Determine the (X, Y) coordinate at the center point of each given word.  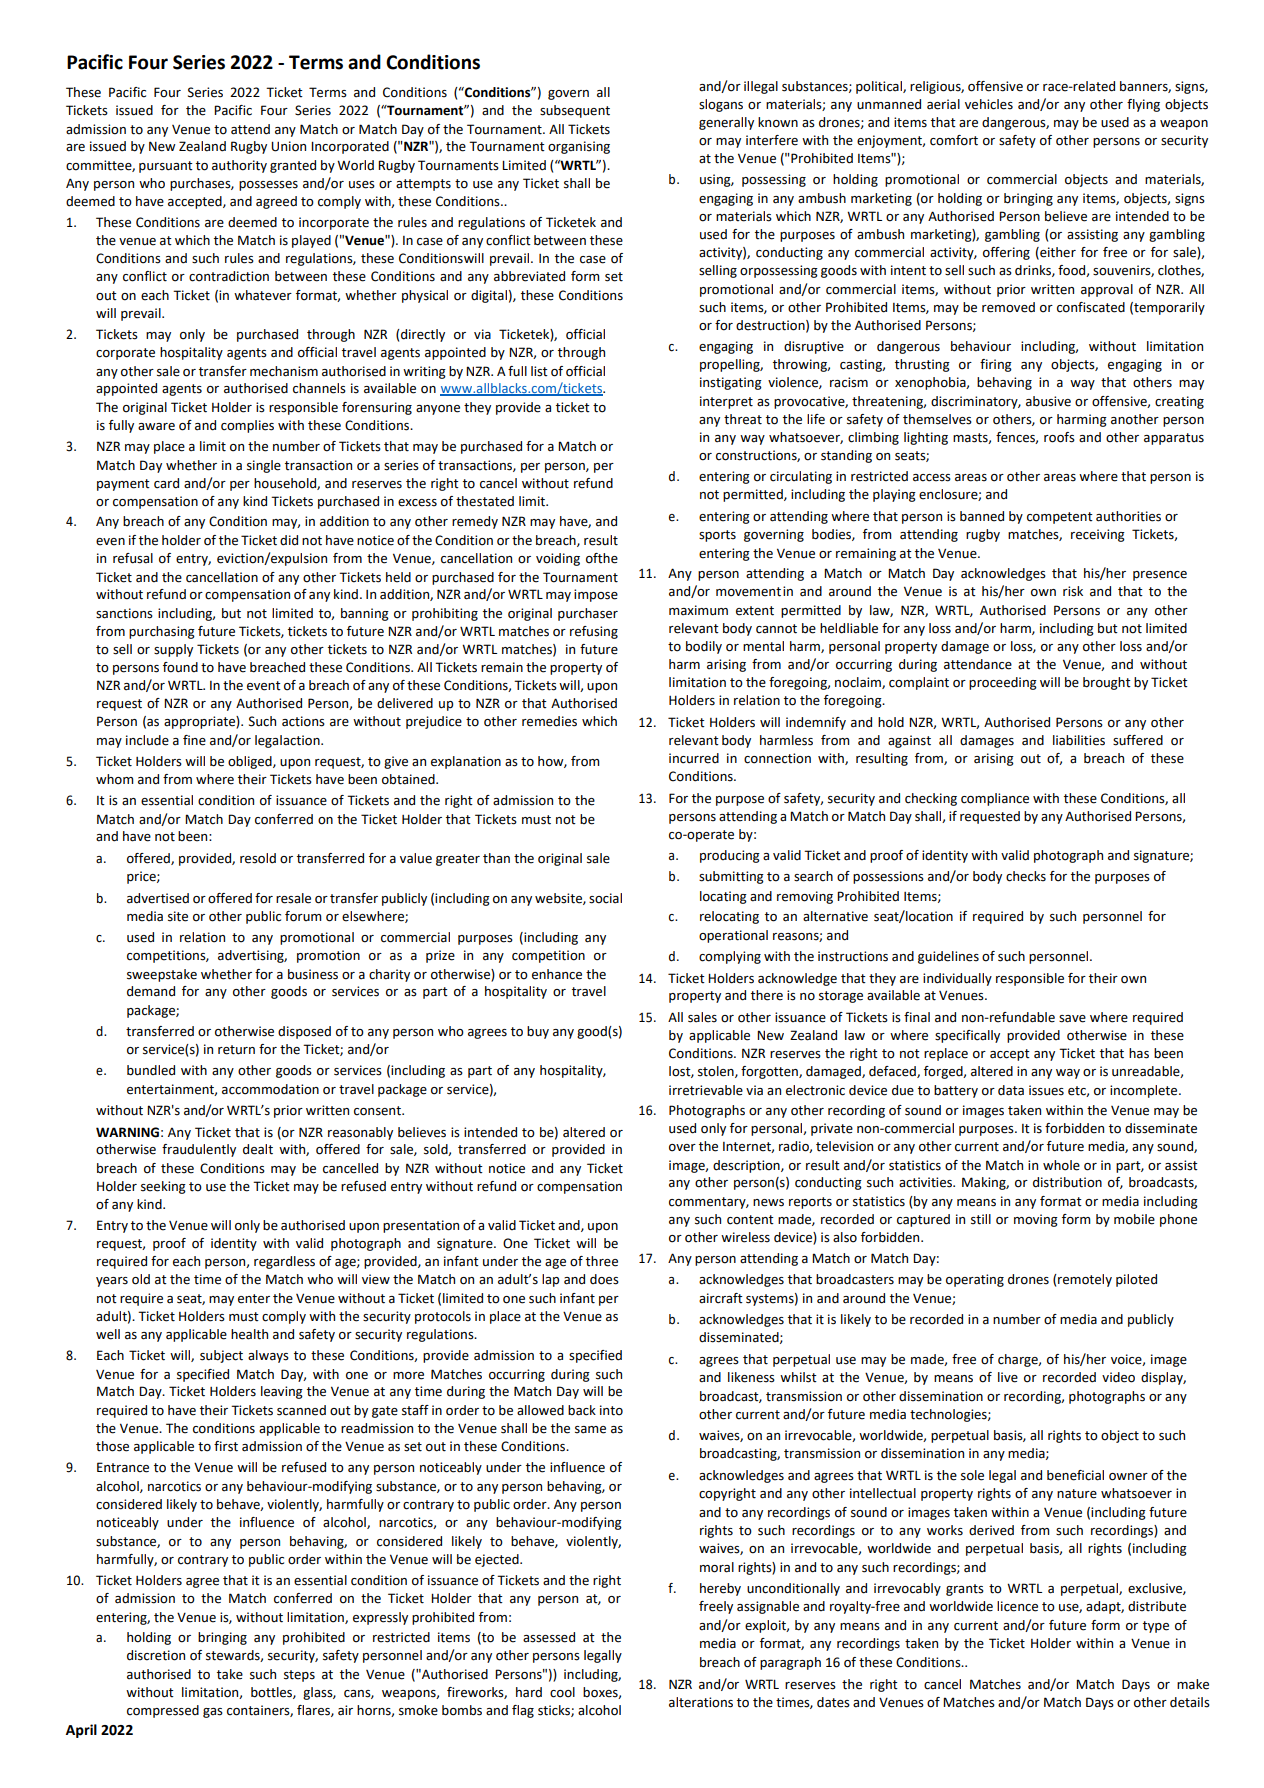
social (605, 898)
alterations (701, 1702)
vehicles (989, 104)
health (249, 1334)
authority (239, 166)
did (289, 540)
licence (1017, 1606)
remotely (1084, 1280)
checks (1026, 876)
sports (717, 536)
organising (579, 147)
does (604, 1279)
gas (213, 1713)
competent (1060, 518)
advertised (158, 898)
